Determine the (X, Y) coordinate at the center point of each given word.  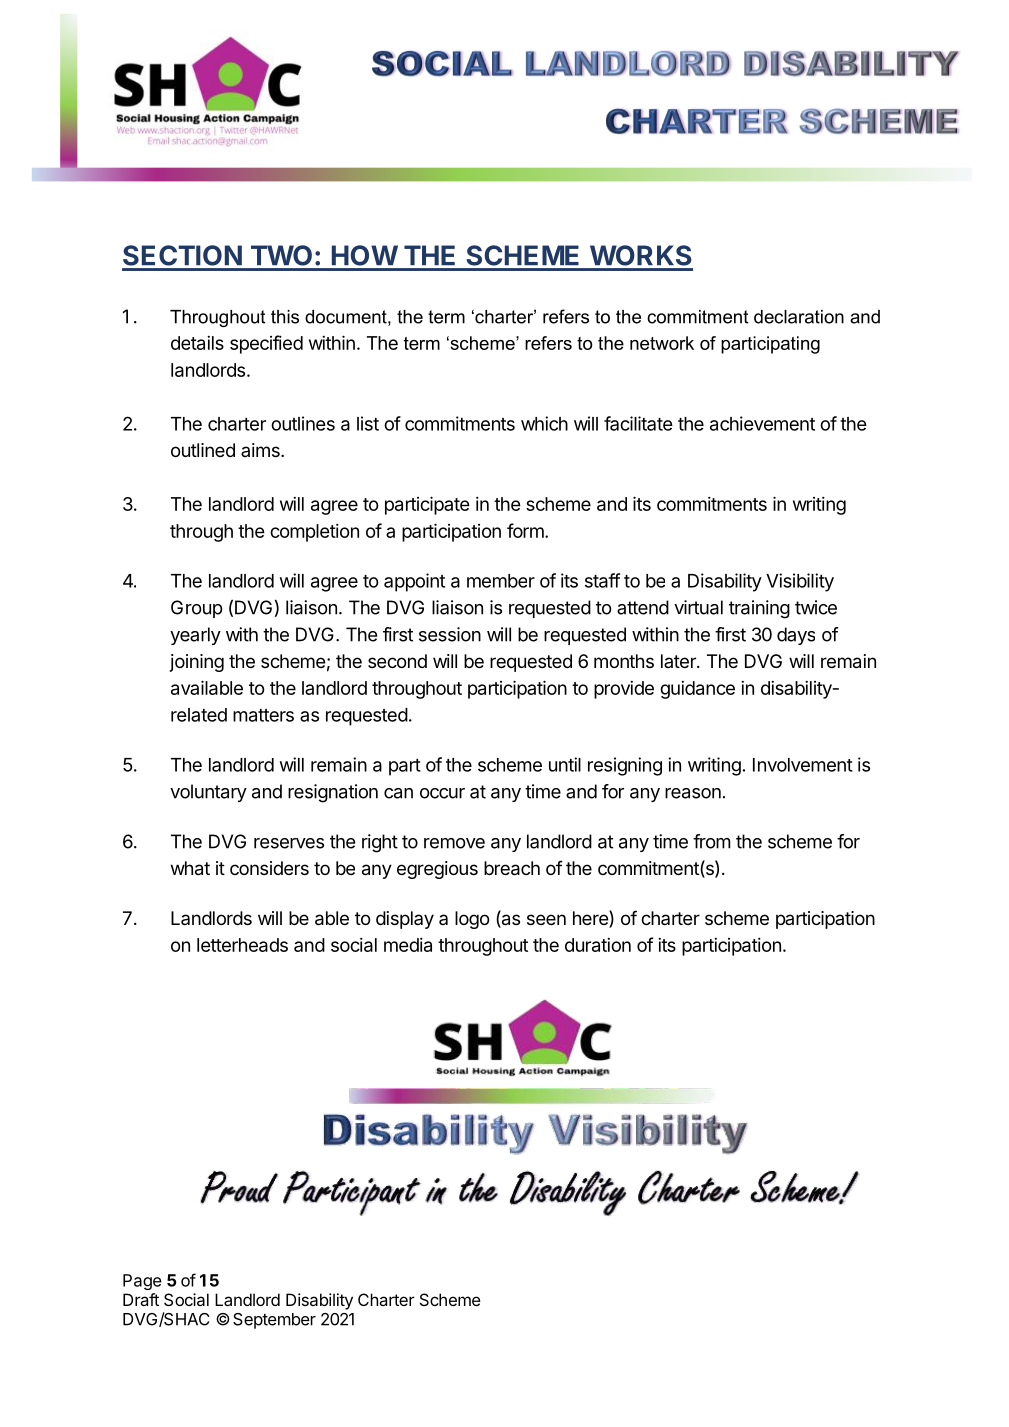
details (197, 343)
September (274, 1321)
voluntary (208, 793)
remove (454, 843)
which (544, 423)
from (712, 841)
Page (142, 1282)
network (662, 343)
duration (598, 945)
